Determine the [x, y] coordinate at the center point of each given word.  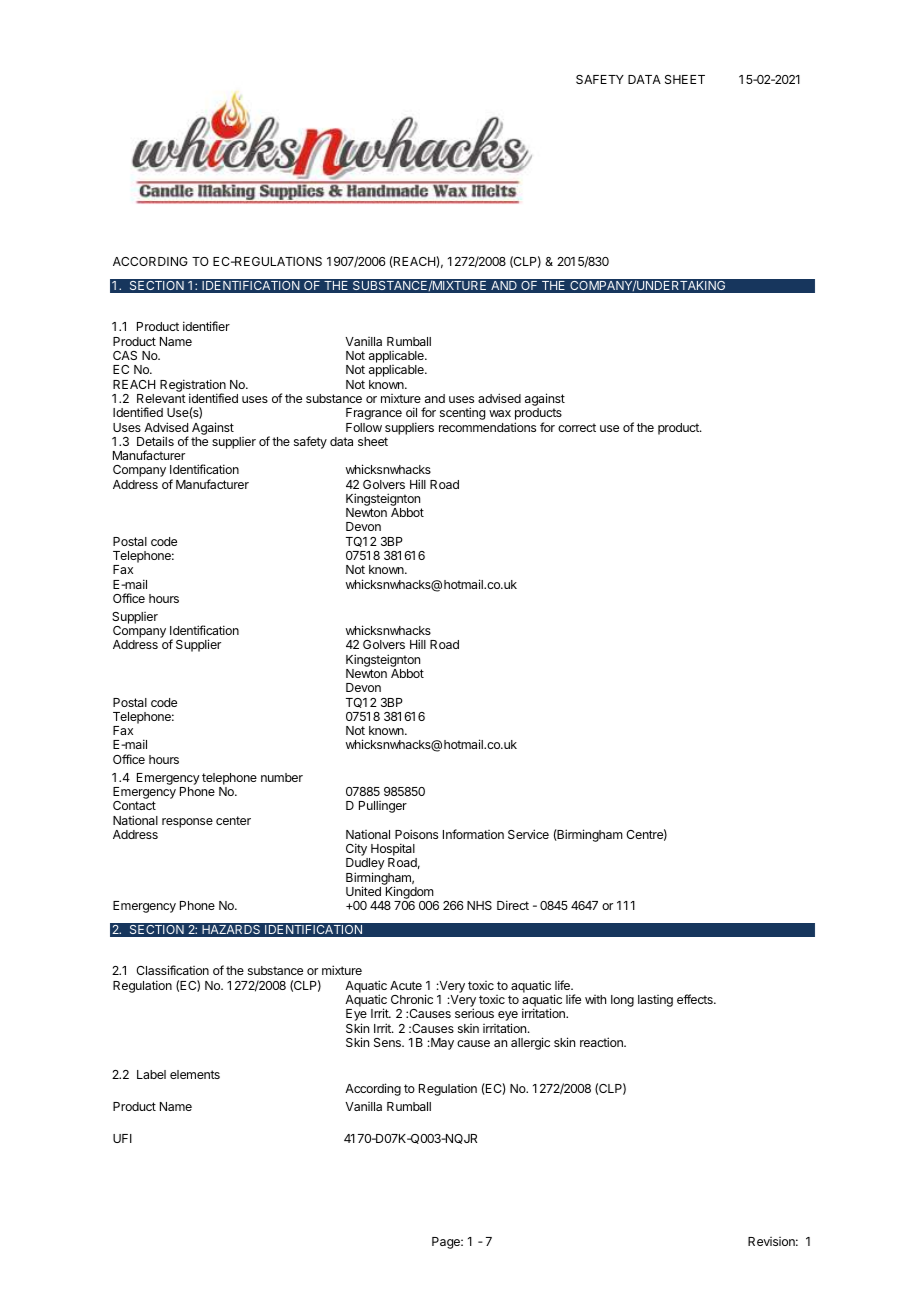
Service [528, 834]
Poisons [416, 834]
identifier [206, 326]
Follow [364, 427]
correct [577, 427]
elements [195, 1074]
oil [411, 412]
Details [155, 441]
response [187, 823]
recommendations [487, 427]
